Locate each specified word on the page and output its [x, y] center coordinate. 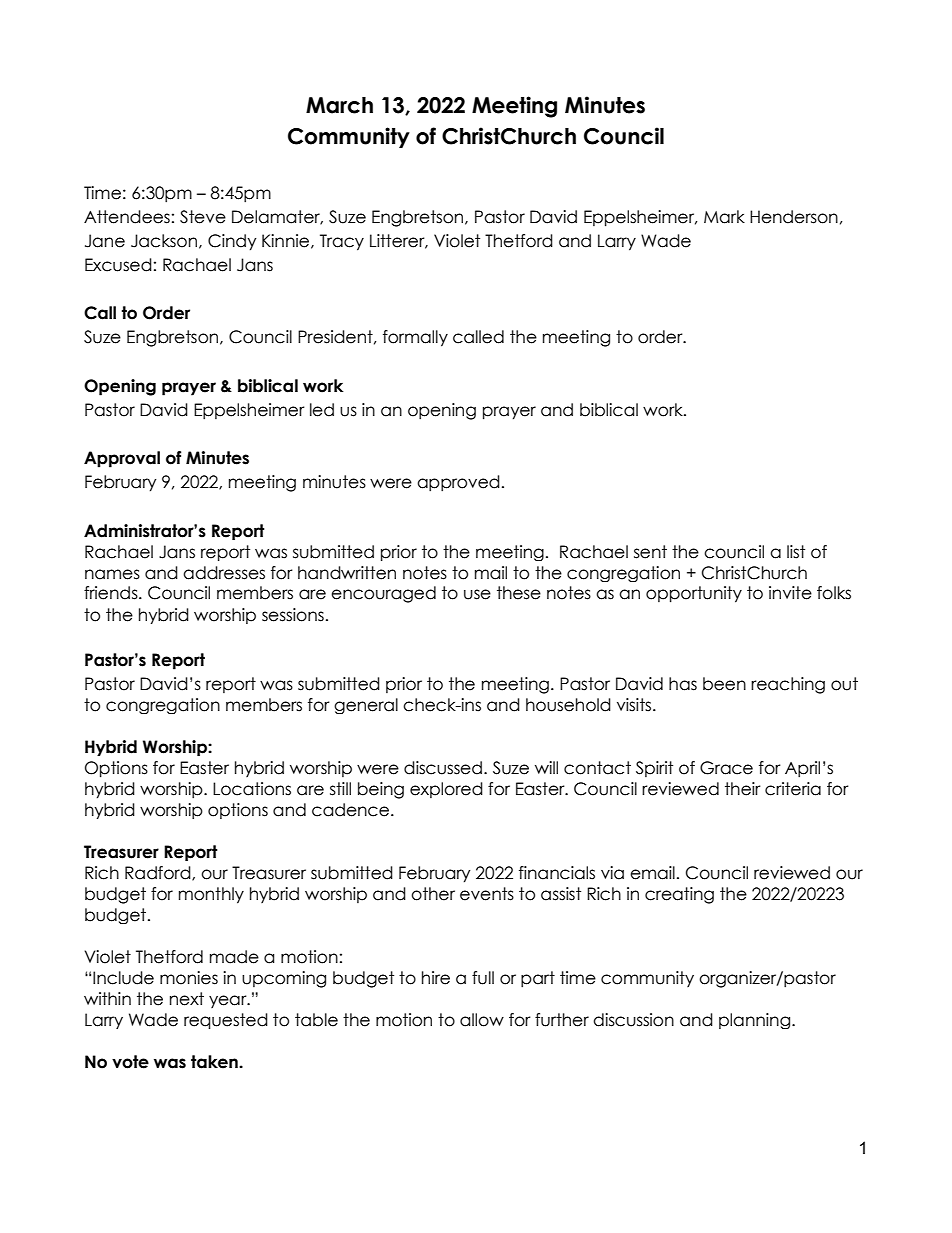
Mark [724, 217]
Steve [203, 217]
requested [226, 1021]
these [519, 593]
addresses [224, 573]
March [339, 105]
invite [790, 593]
